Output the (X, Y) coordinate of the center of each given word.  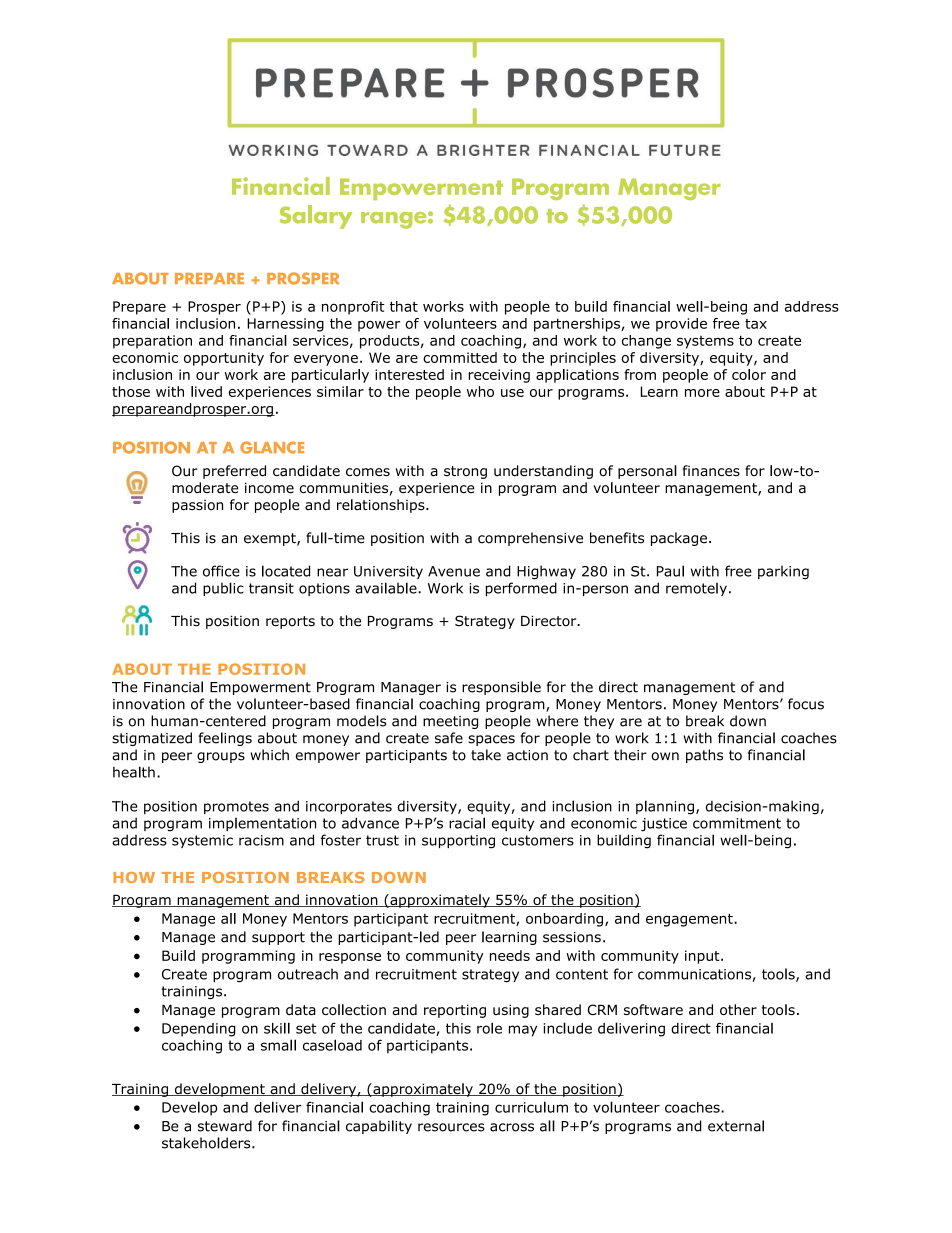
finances (711, 471)
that (404, 306)
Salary (315, 217)
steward (225, 1126)
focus (806, 704)
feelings (225, 739)
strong (465, 472)
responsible (501, 688)
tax (756, 324)
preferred (234, 472)
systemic (202, 841)
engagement (690, 920)
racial (467, 823)
